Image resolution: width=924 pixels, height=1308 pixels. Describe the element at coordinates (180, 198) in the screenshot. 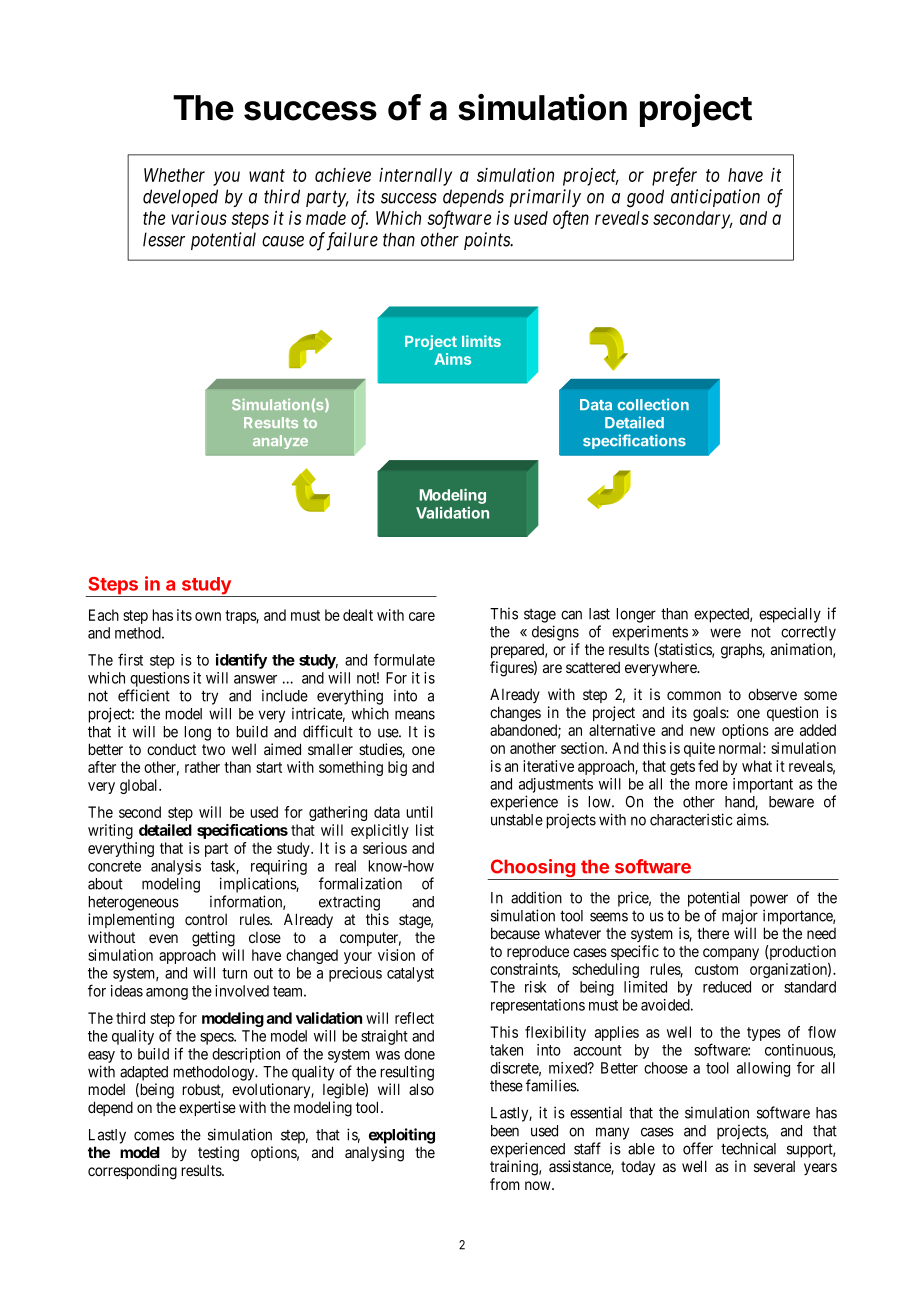

I see `developed` at that location.
